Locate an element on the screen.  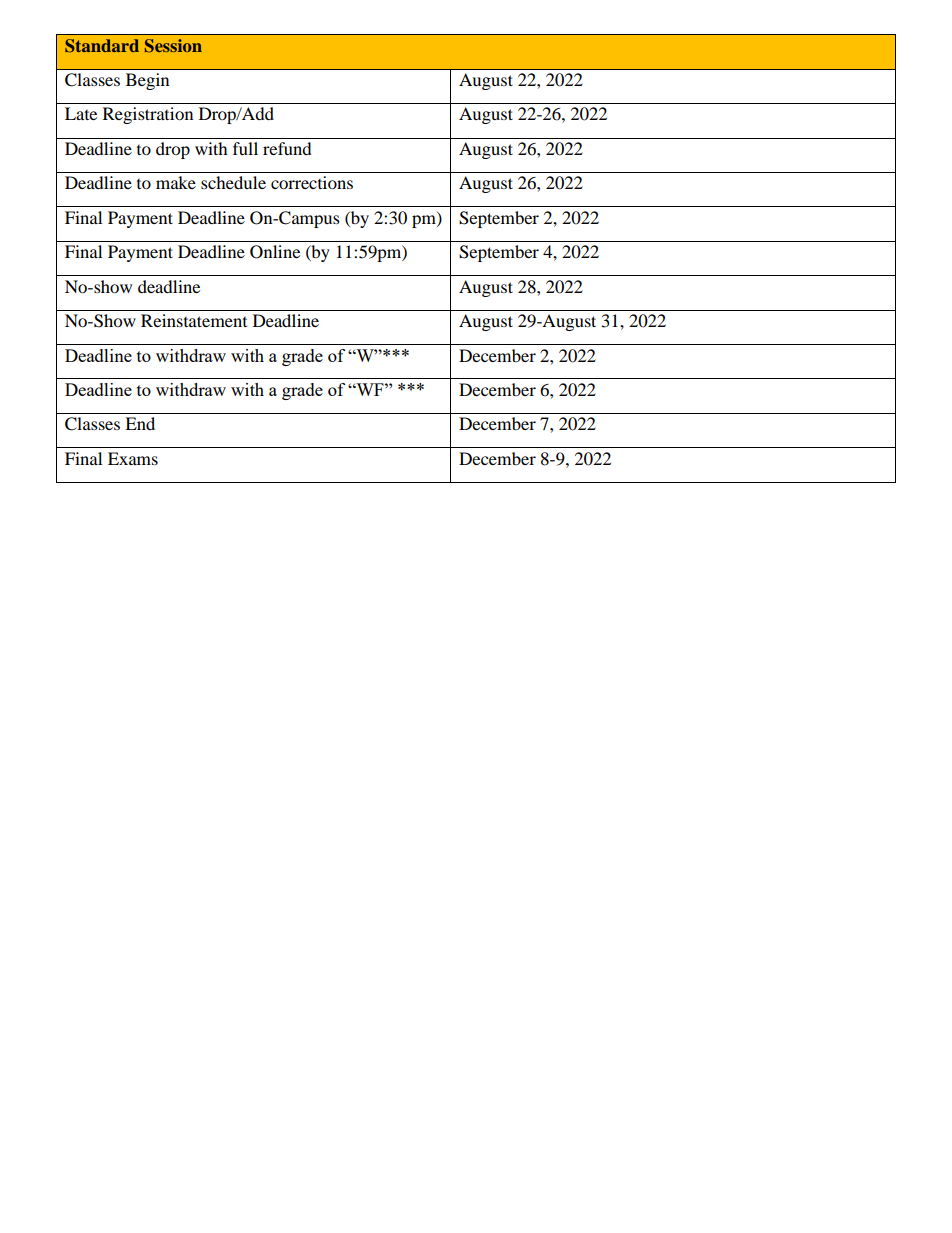
schedule is located at coordinates (233, 182).
